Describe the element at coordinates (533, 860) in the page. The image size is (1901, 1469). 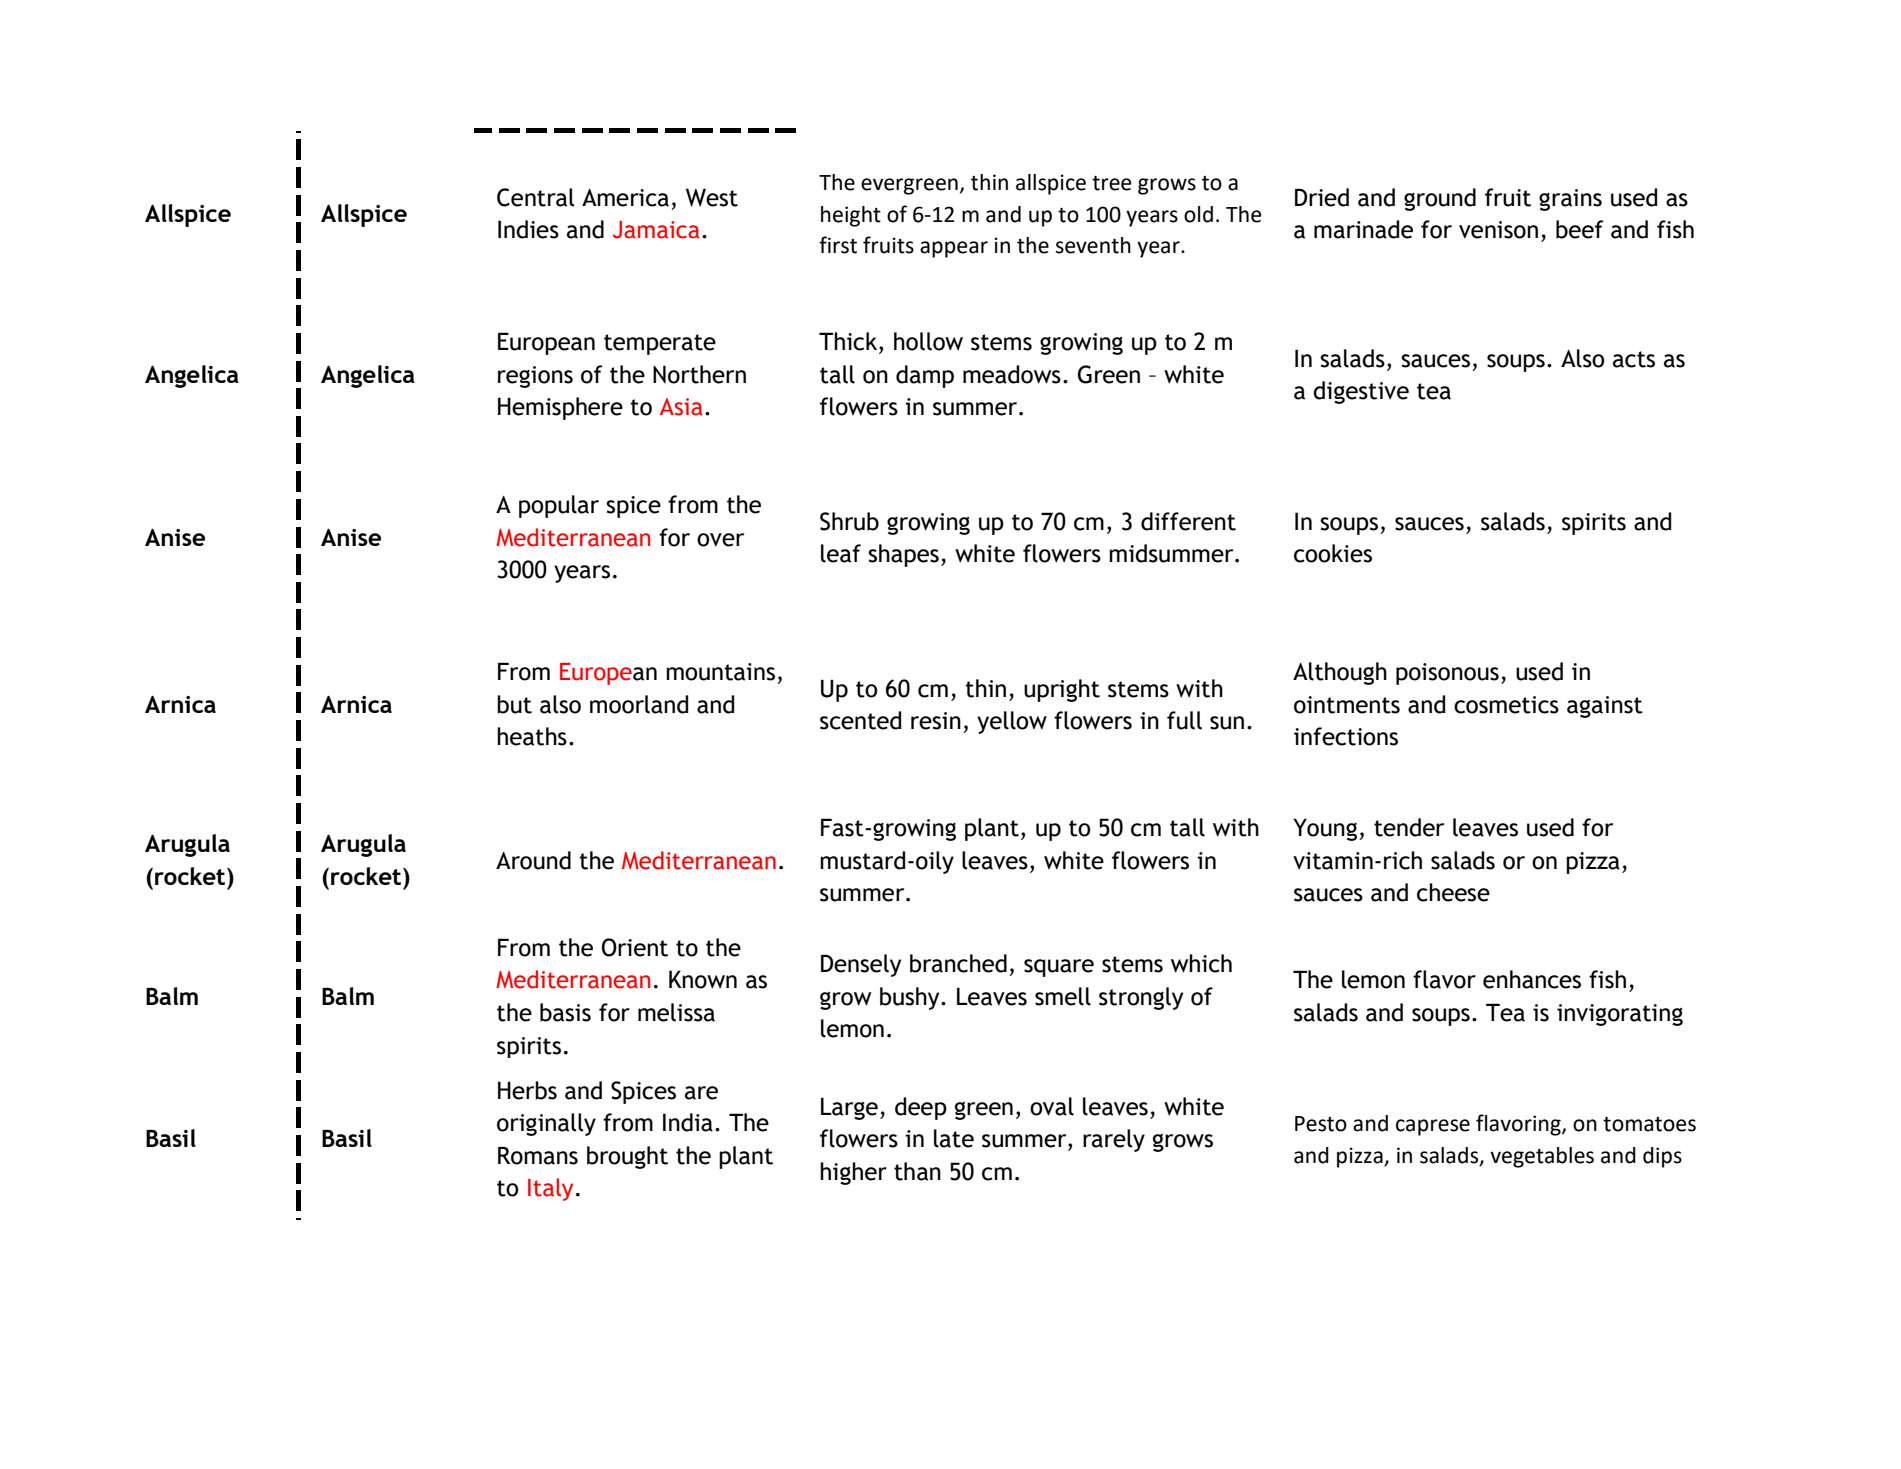
I see `Around` at that location.
